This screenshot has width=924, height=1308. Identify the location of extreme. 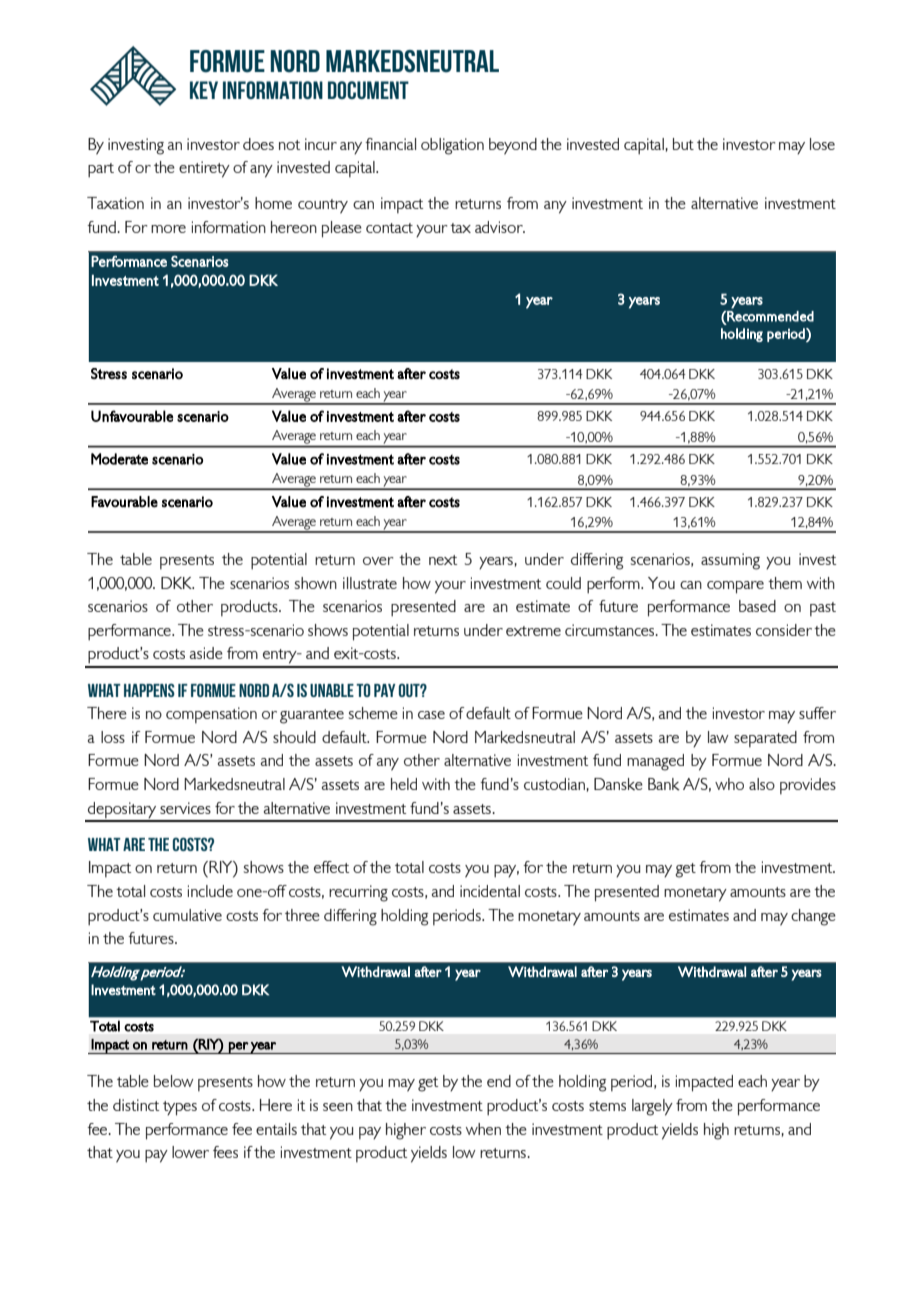
(533, 631).
